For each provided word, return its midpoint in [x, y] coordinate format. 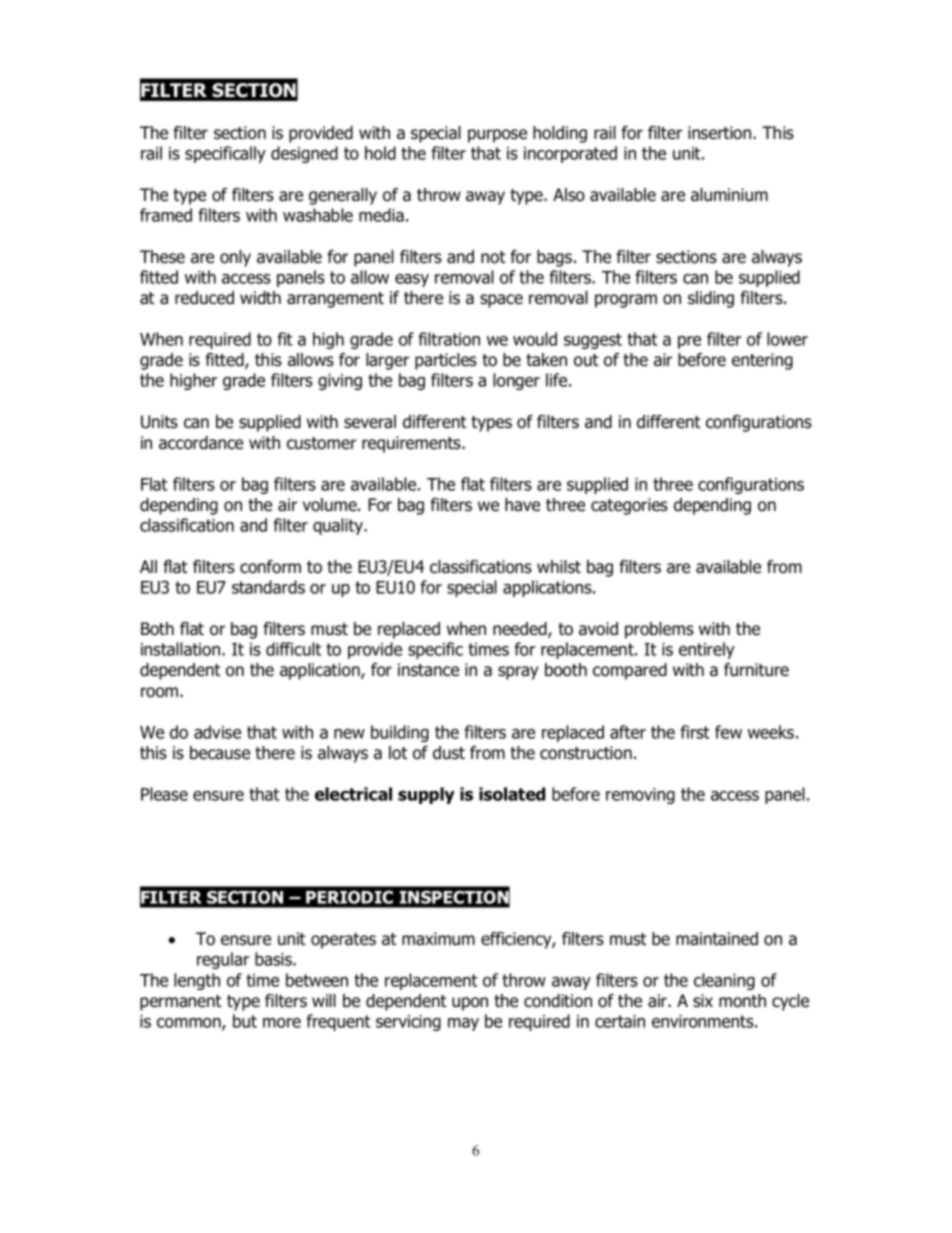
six [703, 1001]
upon [470, 1004]
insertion [721, 133]
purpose [497, 136]
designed [304, 154]
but [245, 1021]
